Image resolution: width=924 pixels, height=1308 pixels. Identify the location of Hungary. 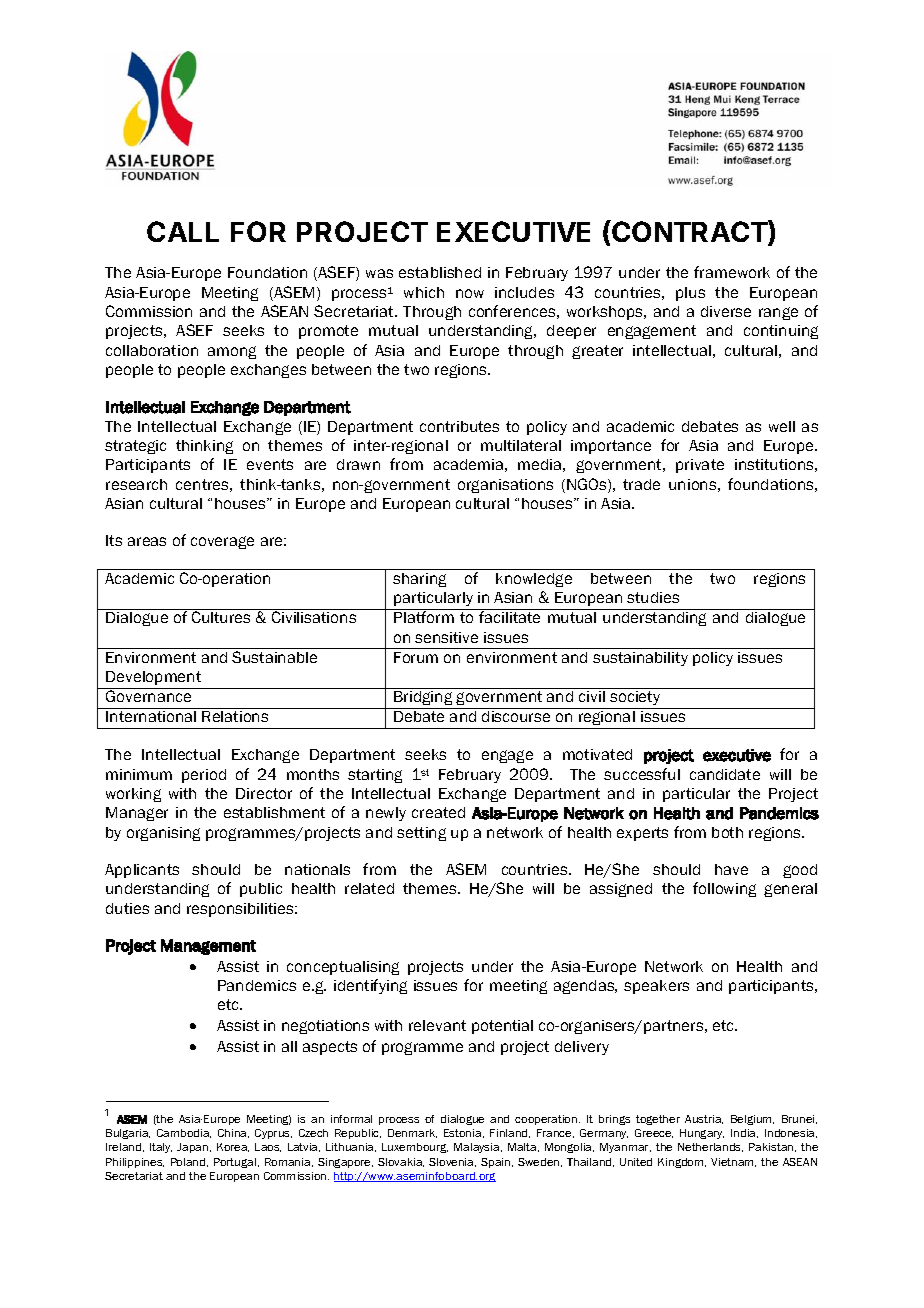
(702, 1134).
